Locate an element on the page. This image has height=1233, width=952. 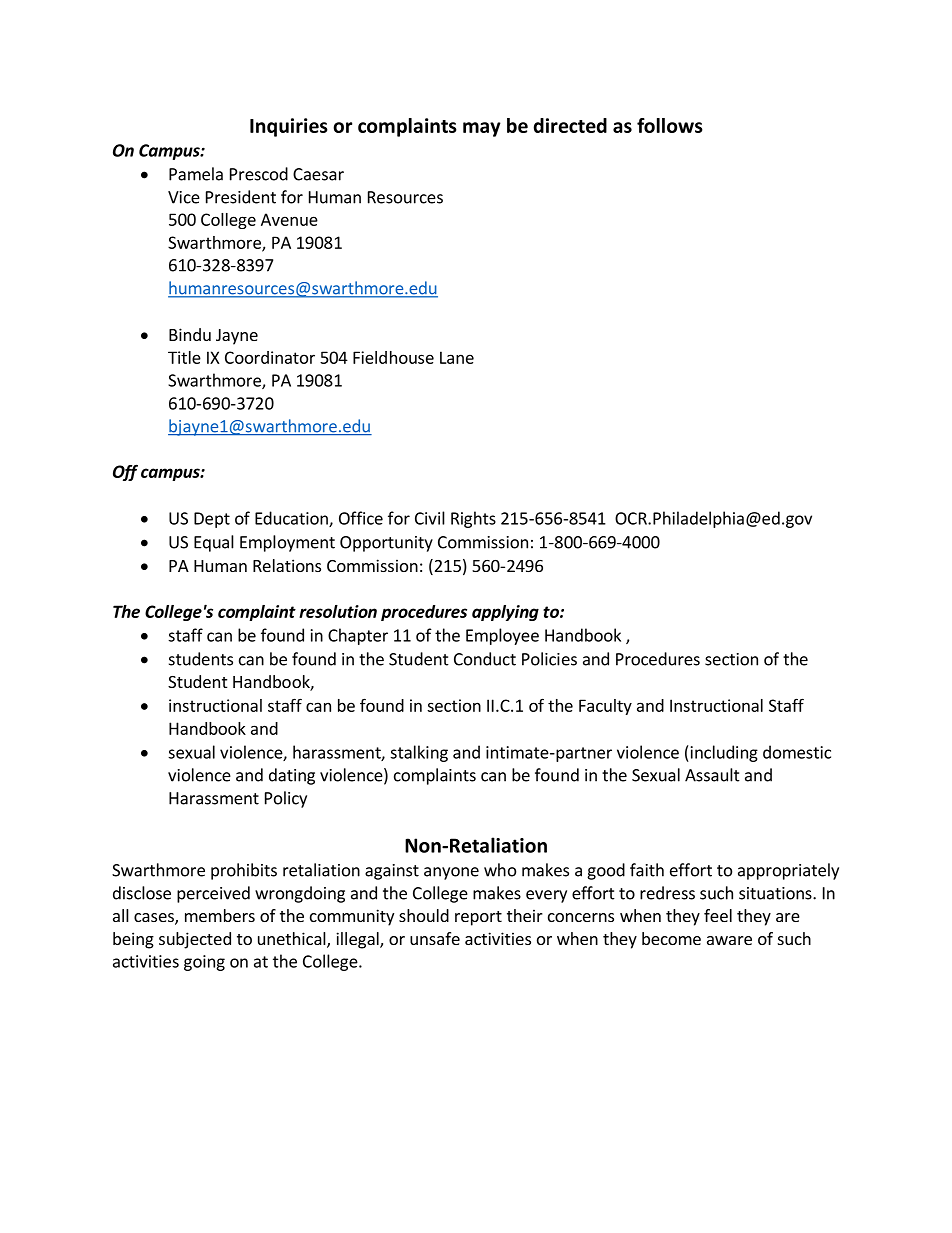
Rights is located at coordinates (473, 519).
